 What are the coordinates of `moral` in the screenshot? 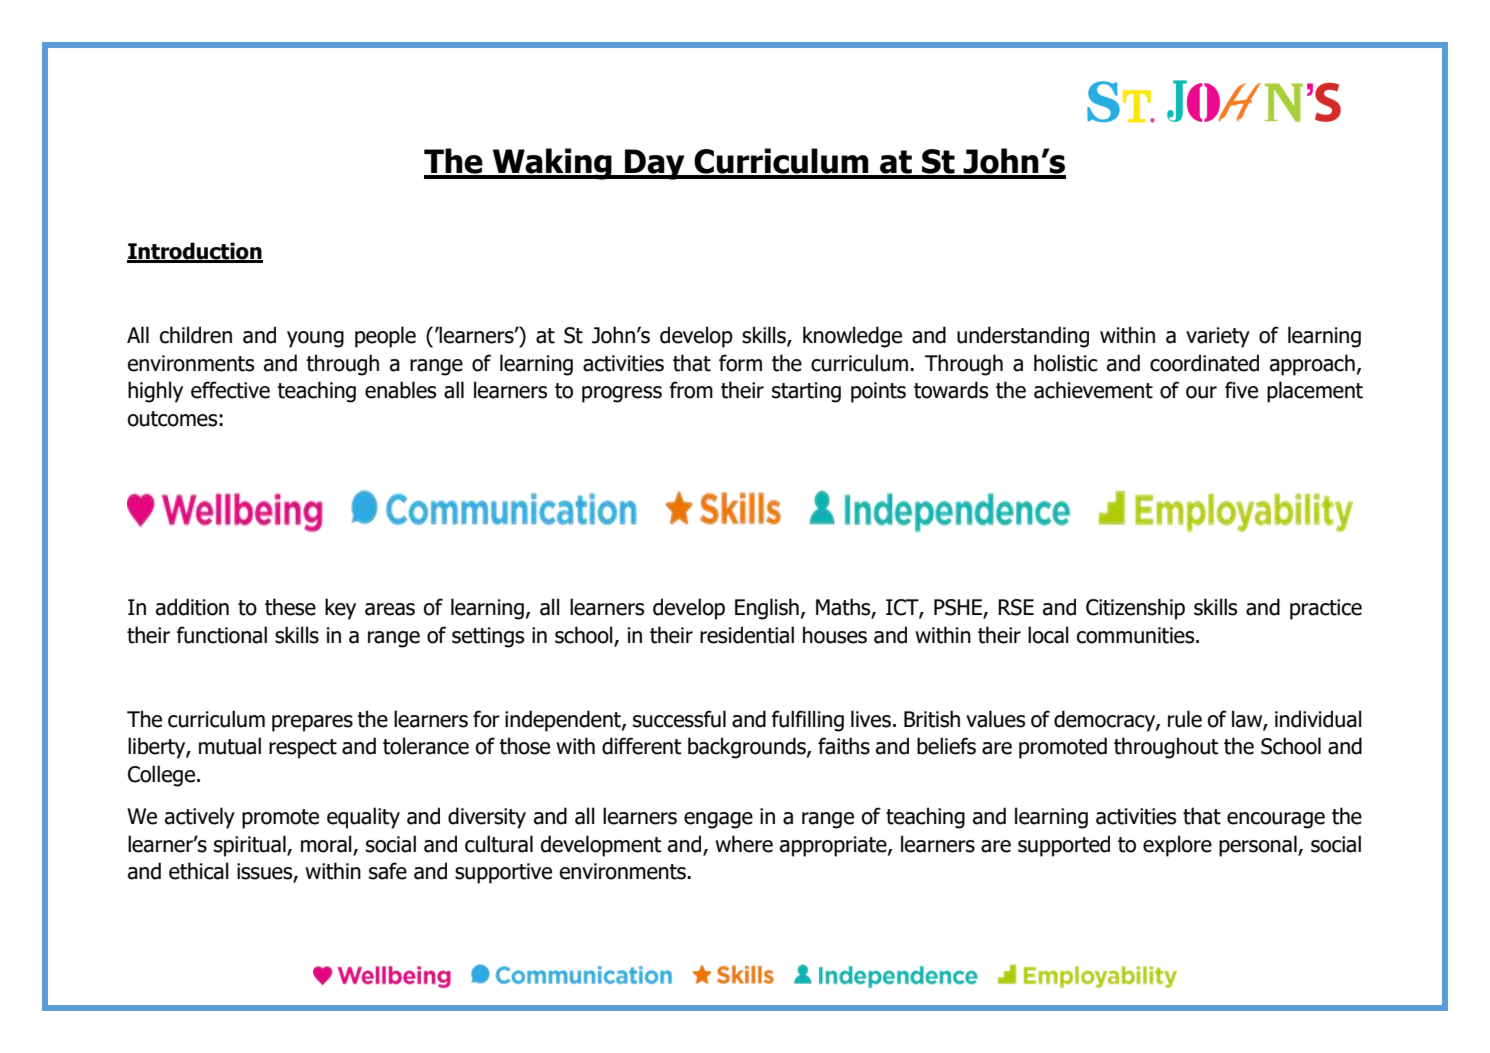 It's located at (326, 844).
